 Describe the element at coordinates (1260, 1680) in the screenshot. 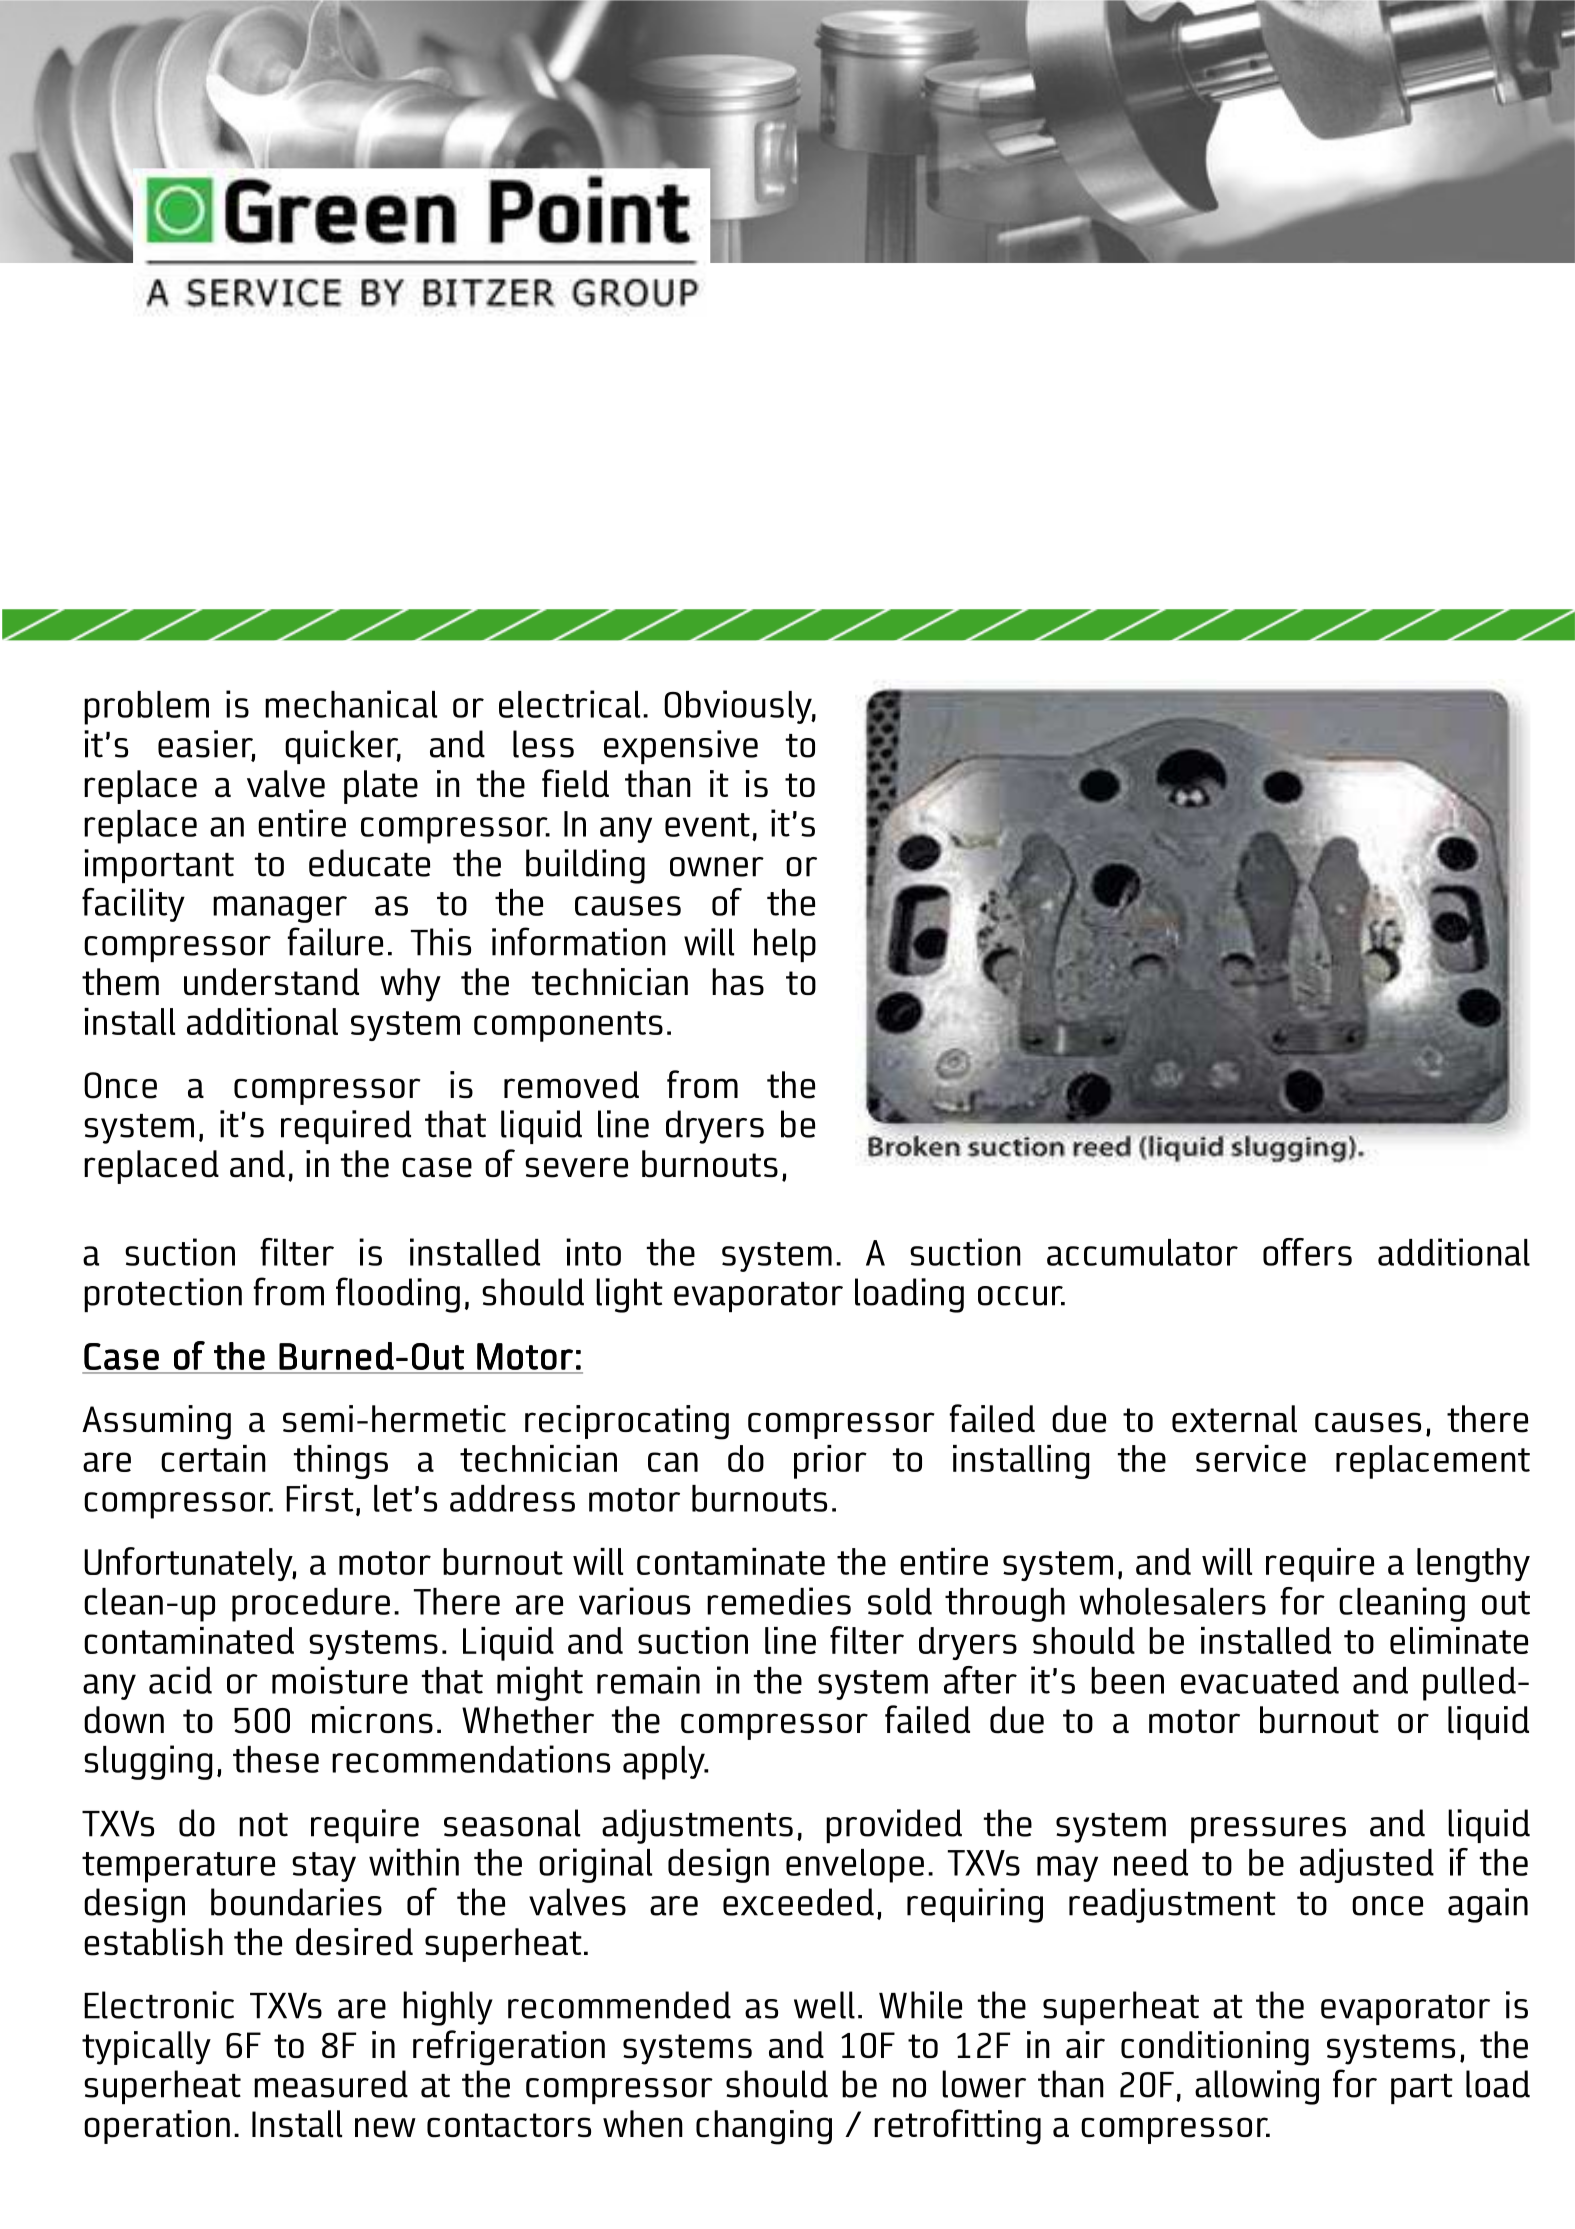

I see `evacuated` at that location.
